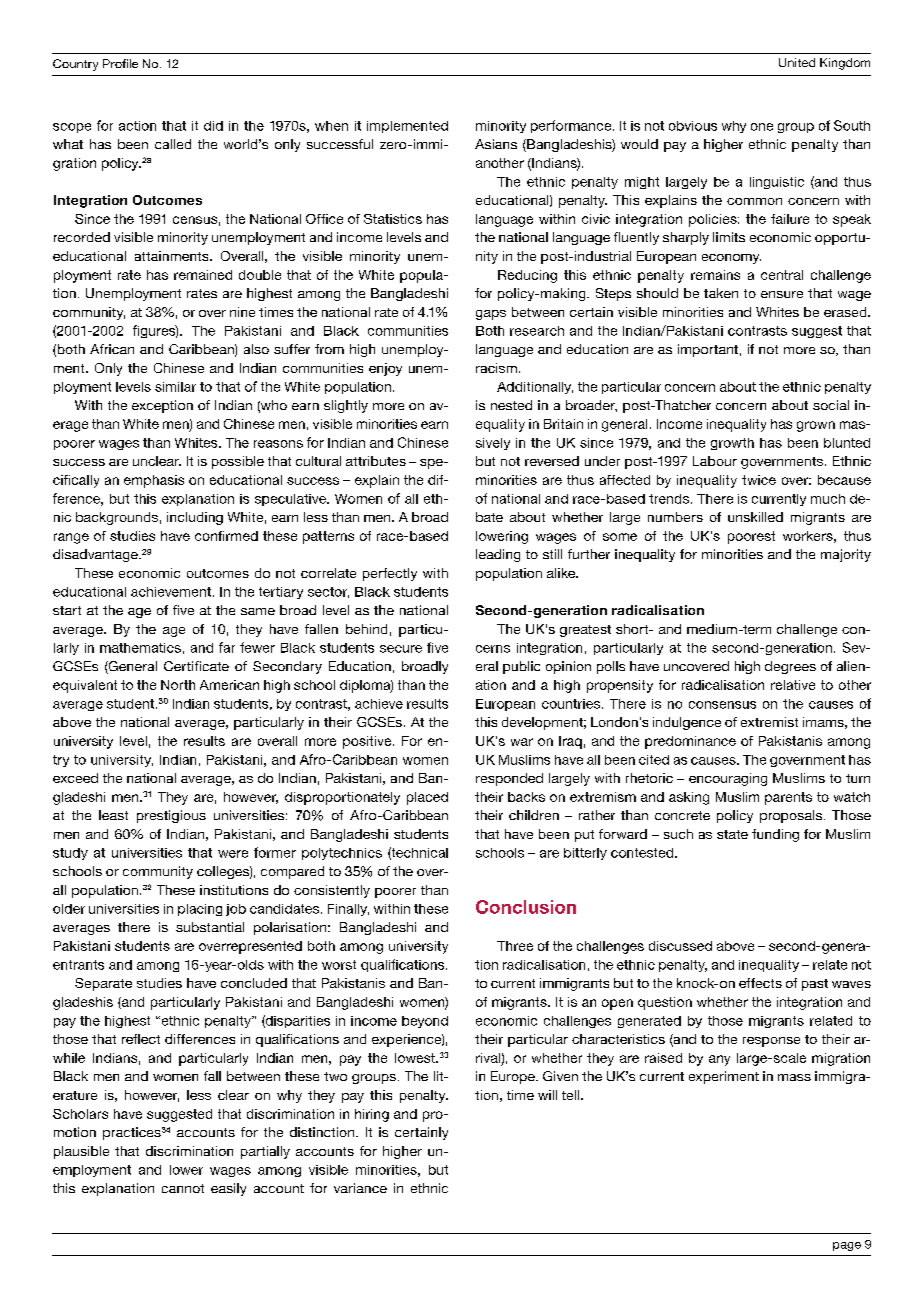 Image resolution: width=924 pixels, height=1308 pixels. Describe the element at coordinates (154, 481) in the screenshot. I see `emphasis` at that location.
